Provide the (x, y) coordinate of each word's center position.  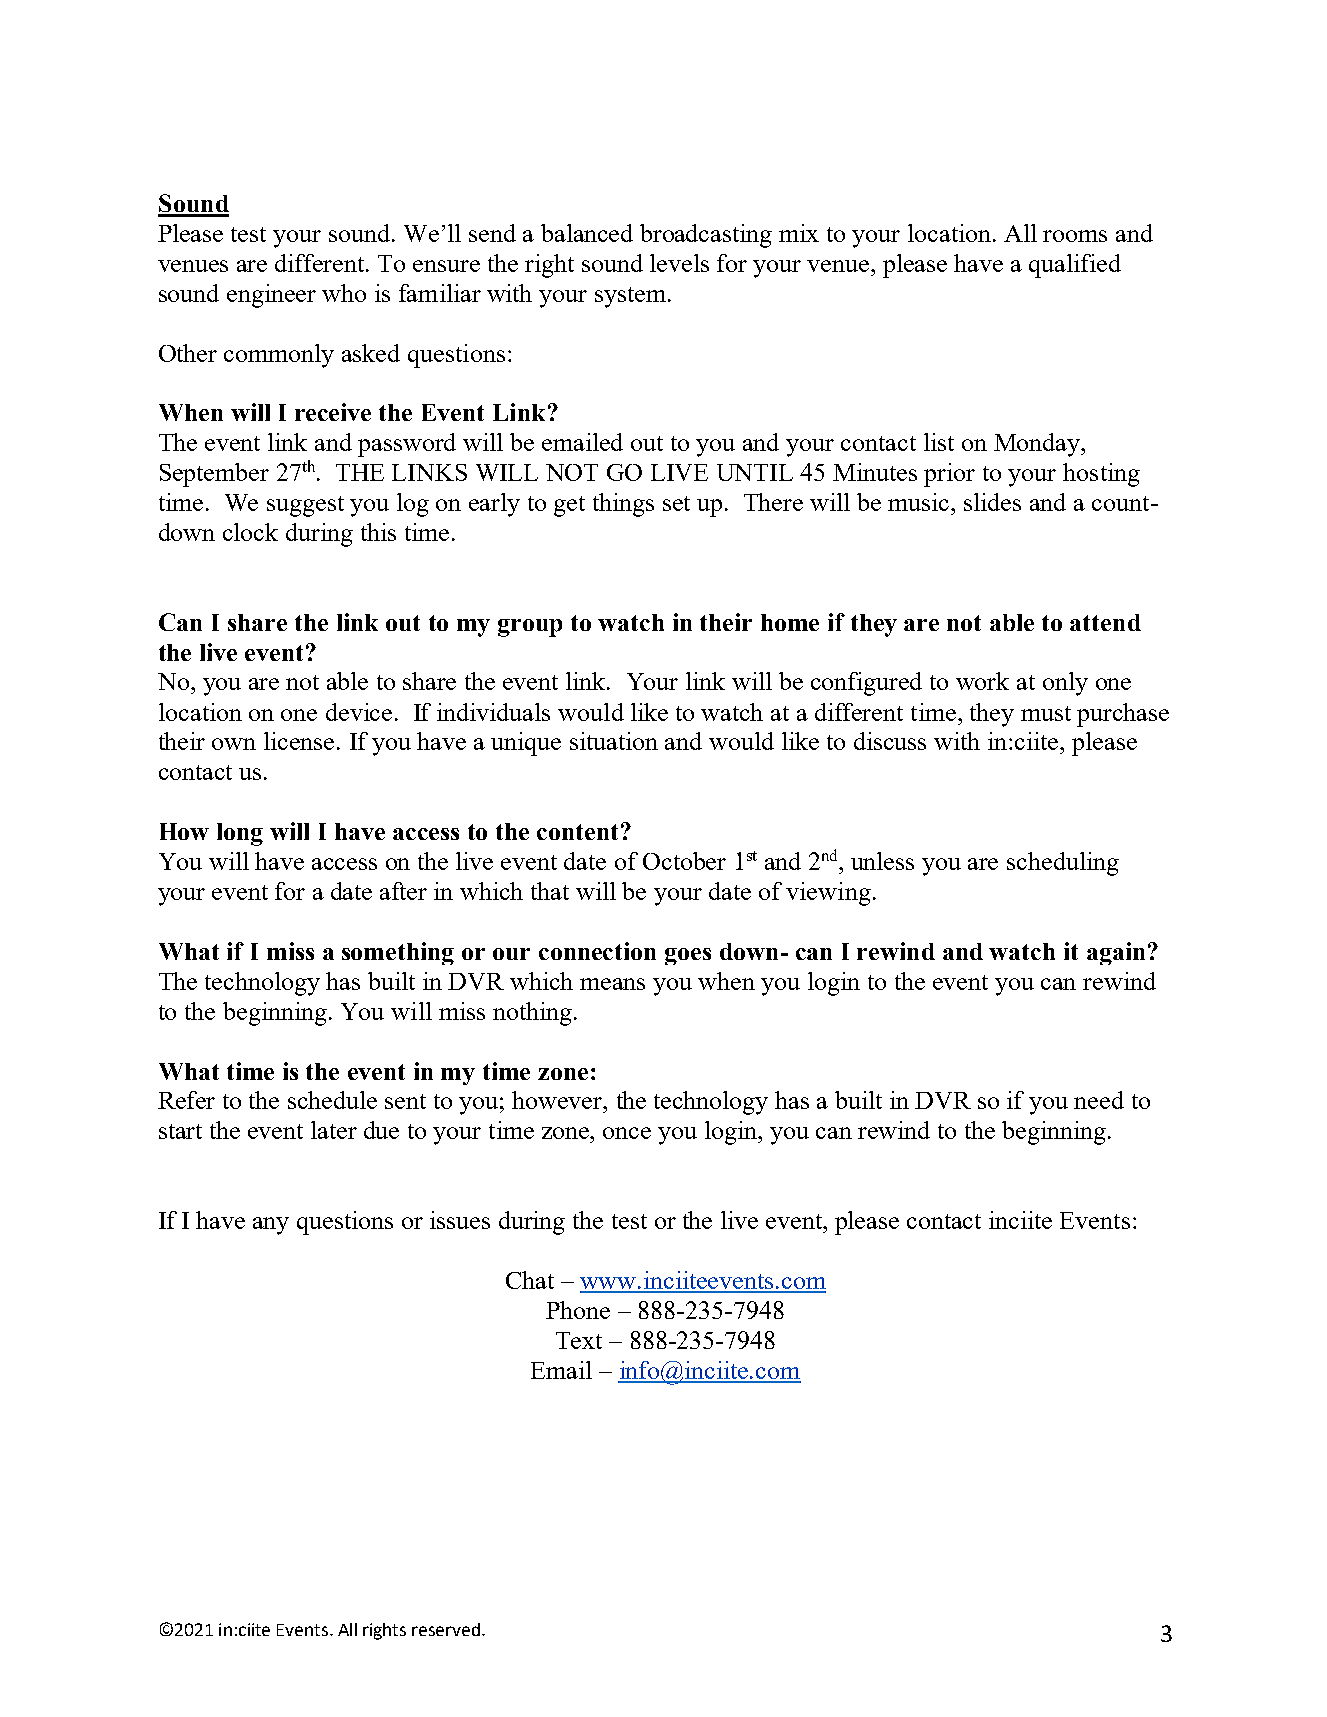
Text (579, 1340)
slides (992, 502)
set (676, 503)
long (240, 834)
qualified (1075, 266)
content (577, 832)
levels (679, 263)
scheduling (1063, 864)
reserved (447, 1629)
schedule (332, 1100)
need (1099, 1100)
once (627, 1133)
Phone (578, 1310)
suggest (305, 506)
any (271, 1226)
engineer (271, 296)
